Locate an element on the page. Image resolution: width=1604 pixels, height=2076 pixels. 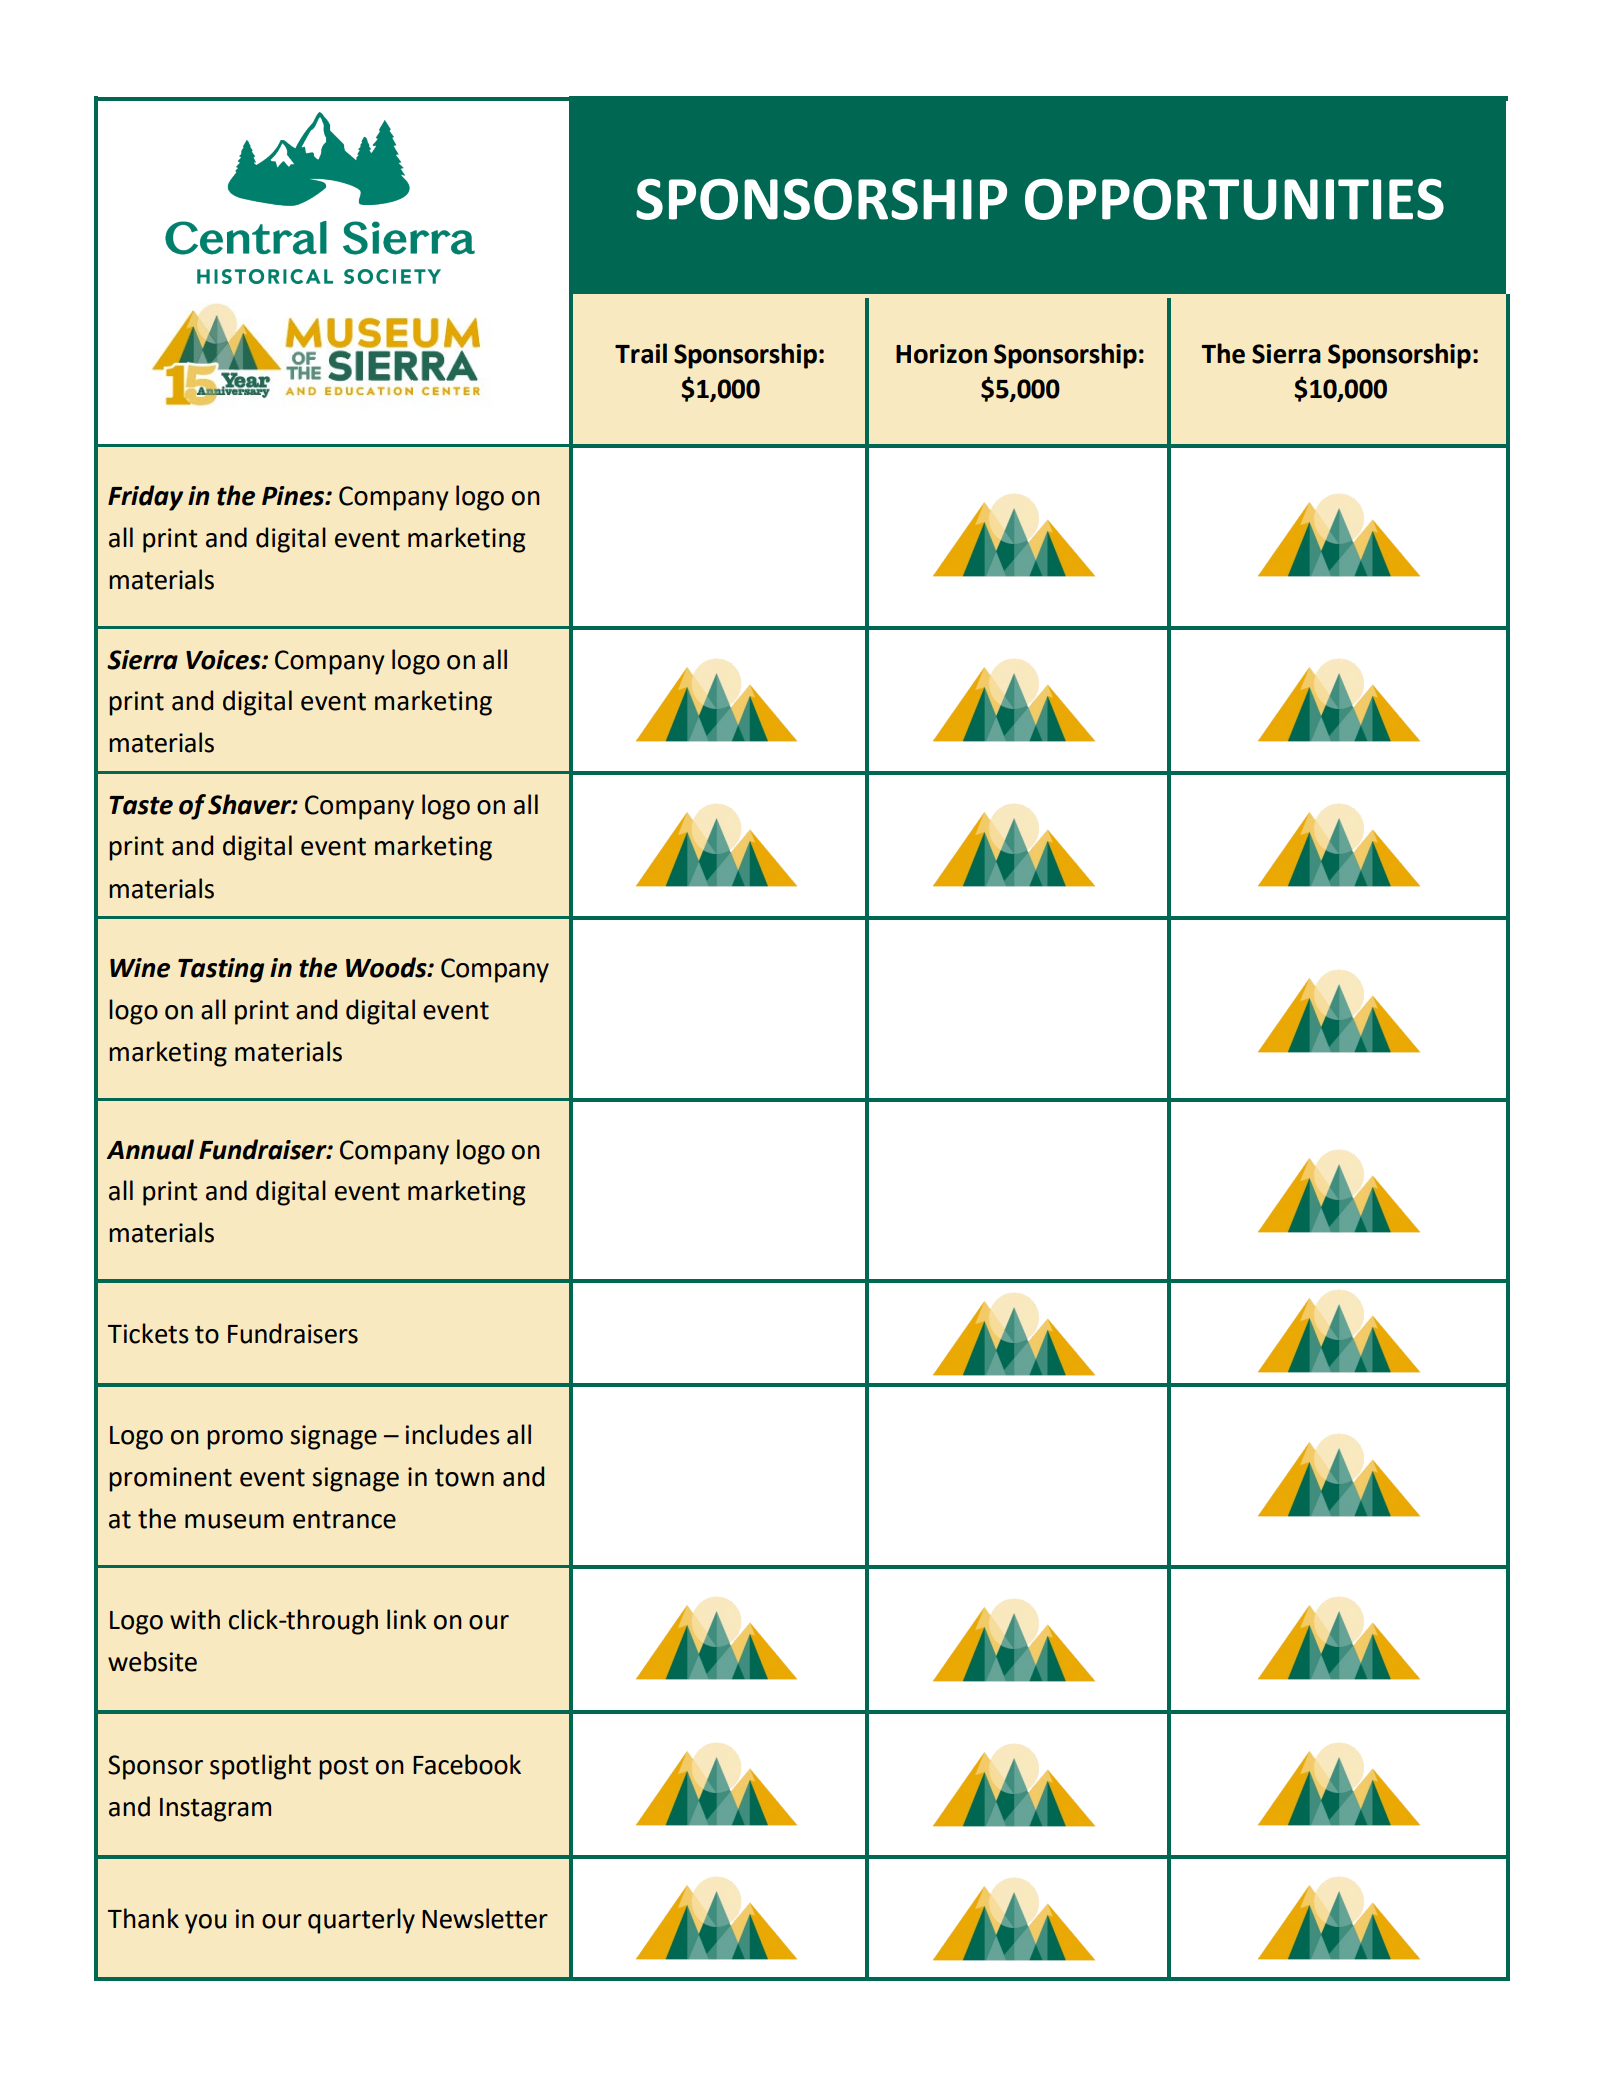
Tasting is located at coordinates (221, 970).
